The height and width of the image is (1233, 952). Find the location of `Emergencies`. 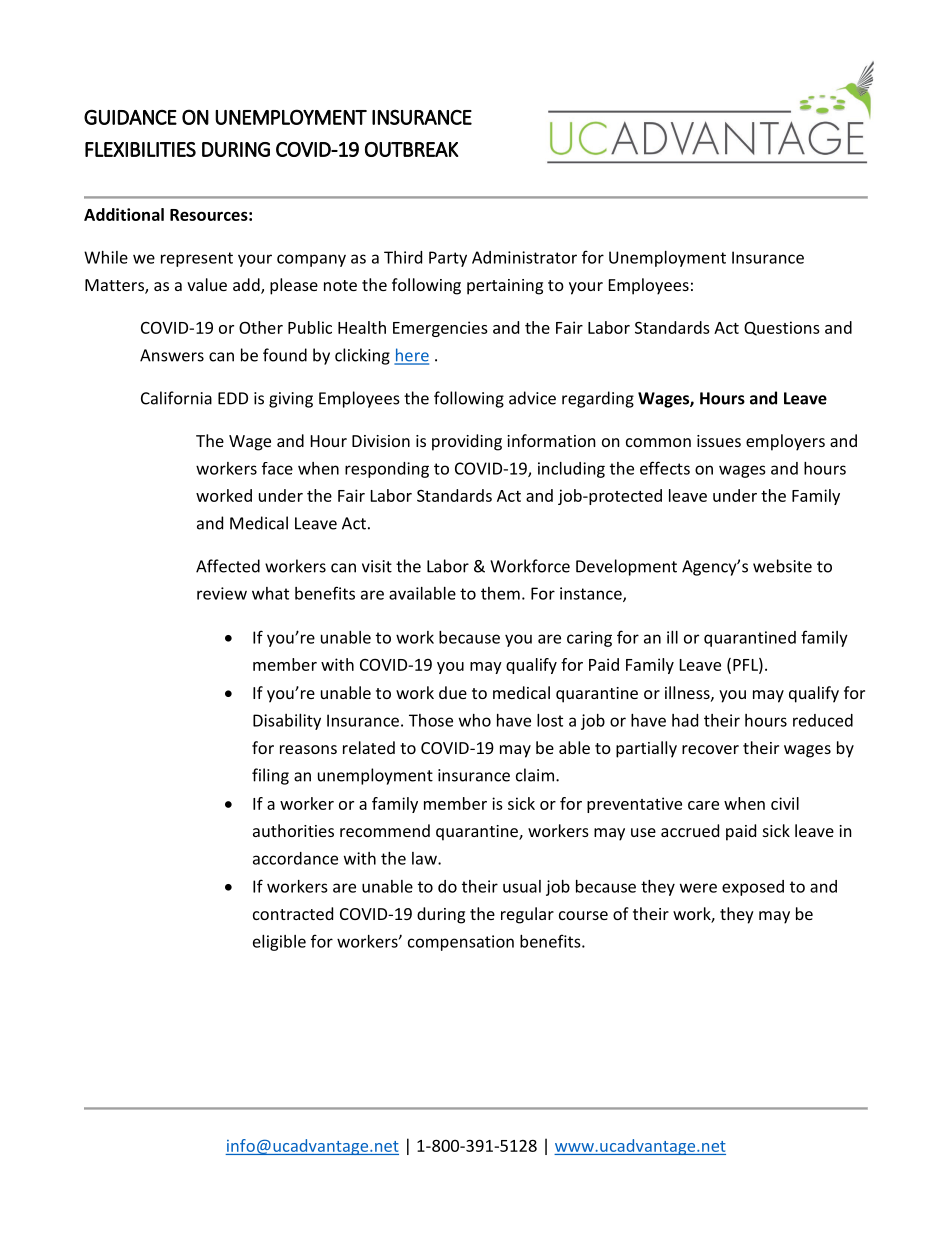

Emergencies is located at coordinates (440, 329).
